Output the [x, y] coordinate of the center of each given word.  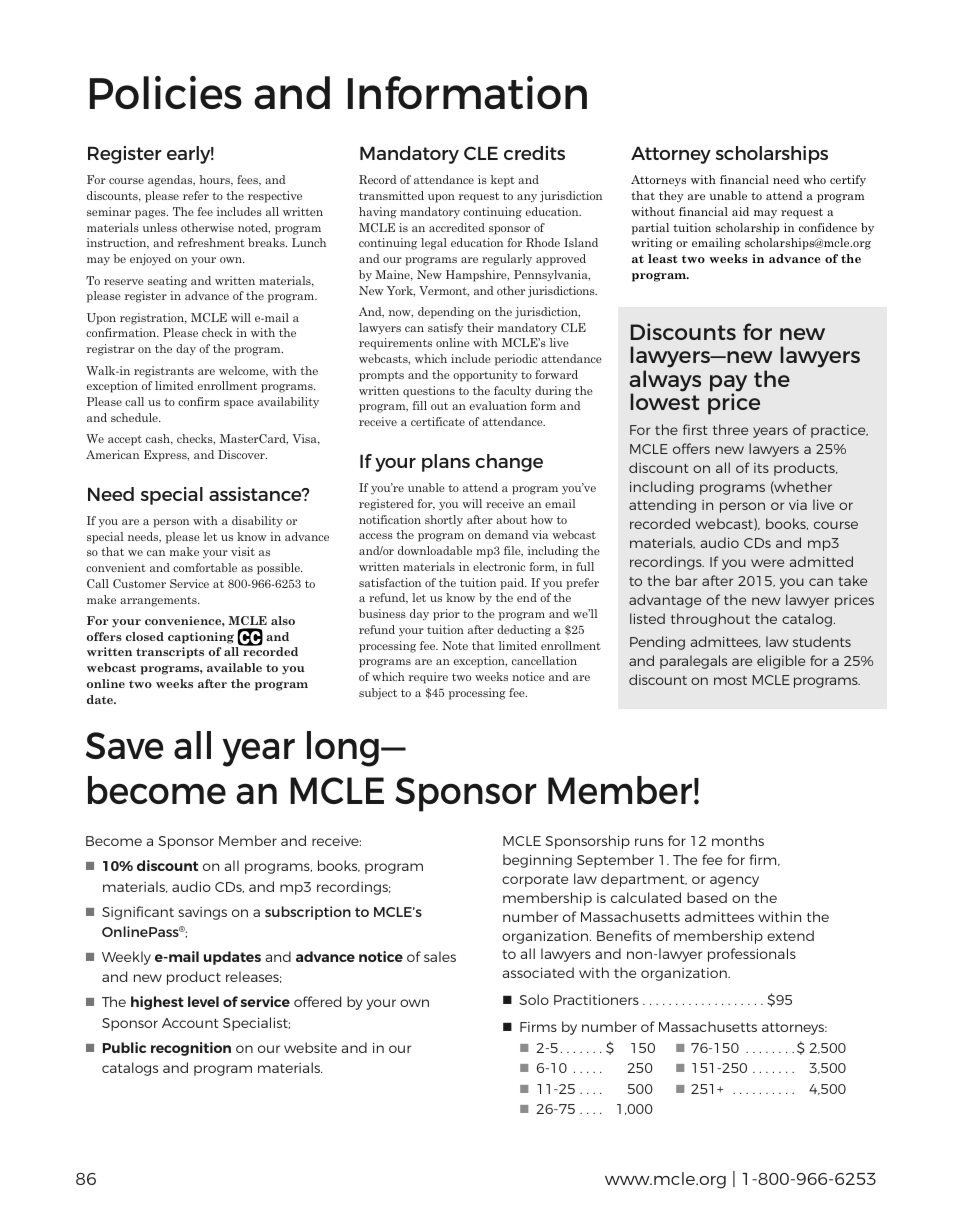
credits [534, 153]
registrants [164, 372]
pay [728, 384]
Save [124, 745]
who [814, 179]
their [480, 327]
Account [190, 1023]
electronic [499, 566]
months [738, 840]
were [767, 563]
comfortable [205, 567]
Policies [166, 92]
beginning [537, 861]
